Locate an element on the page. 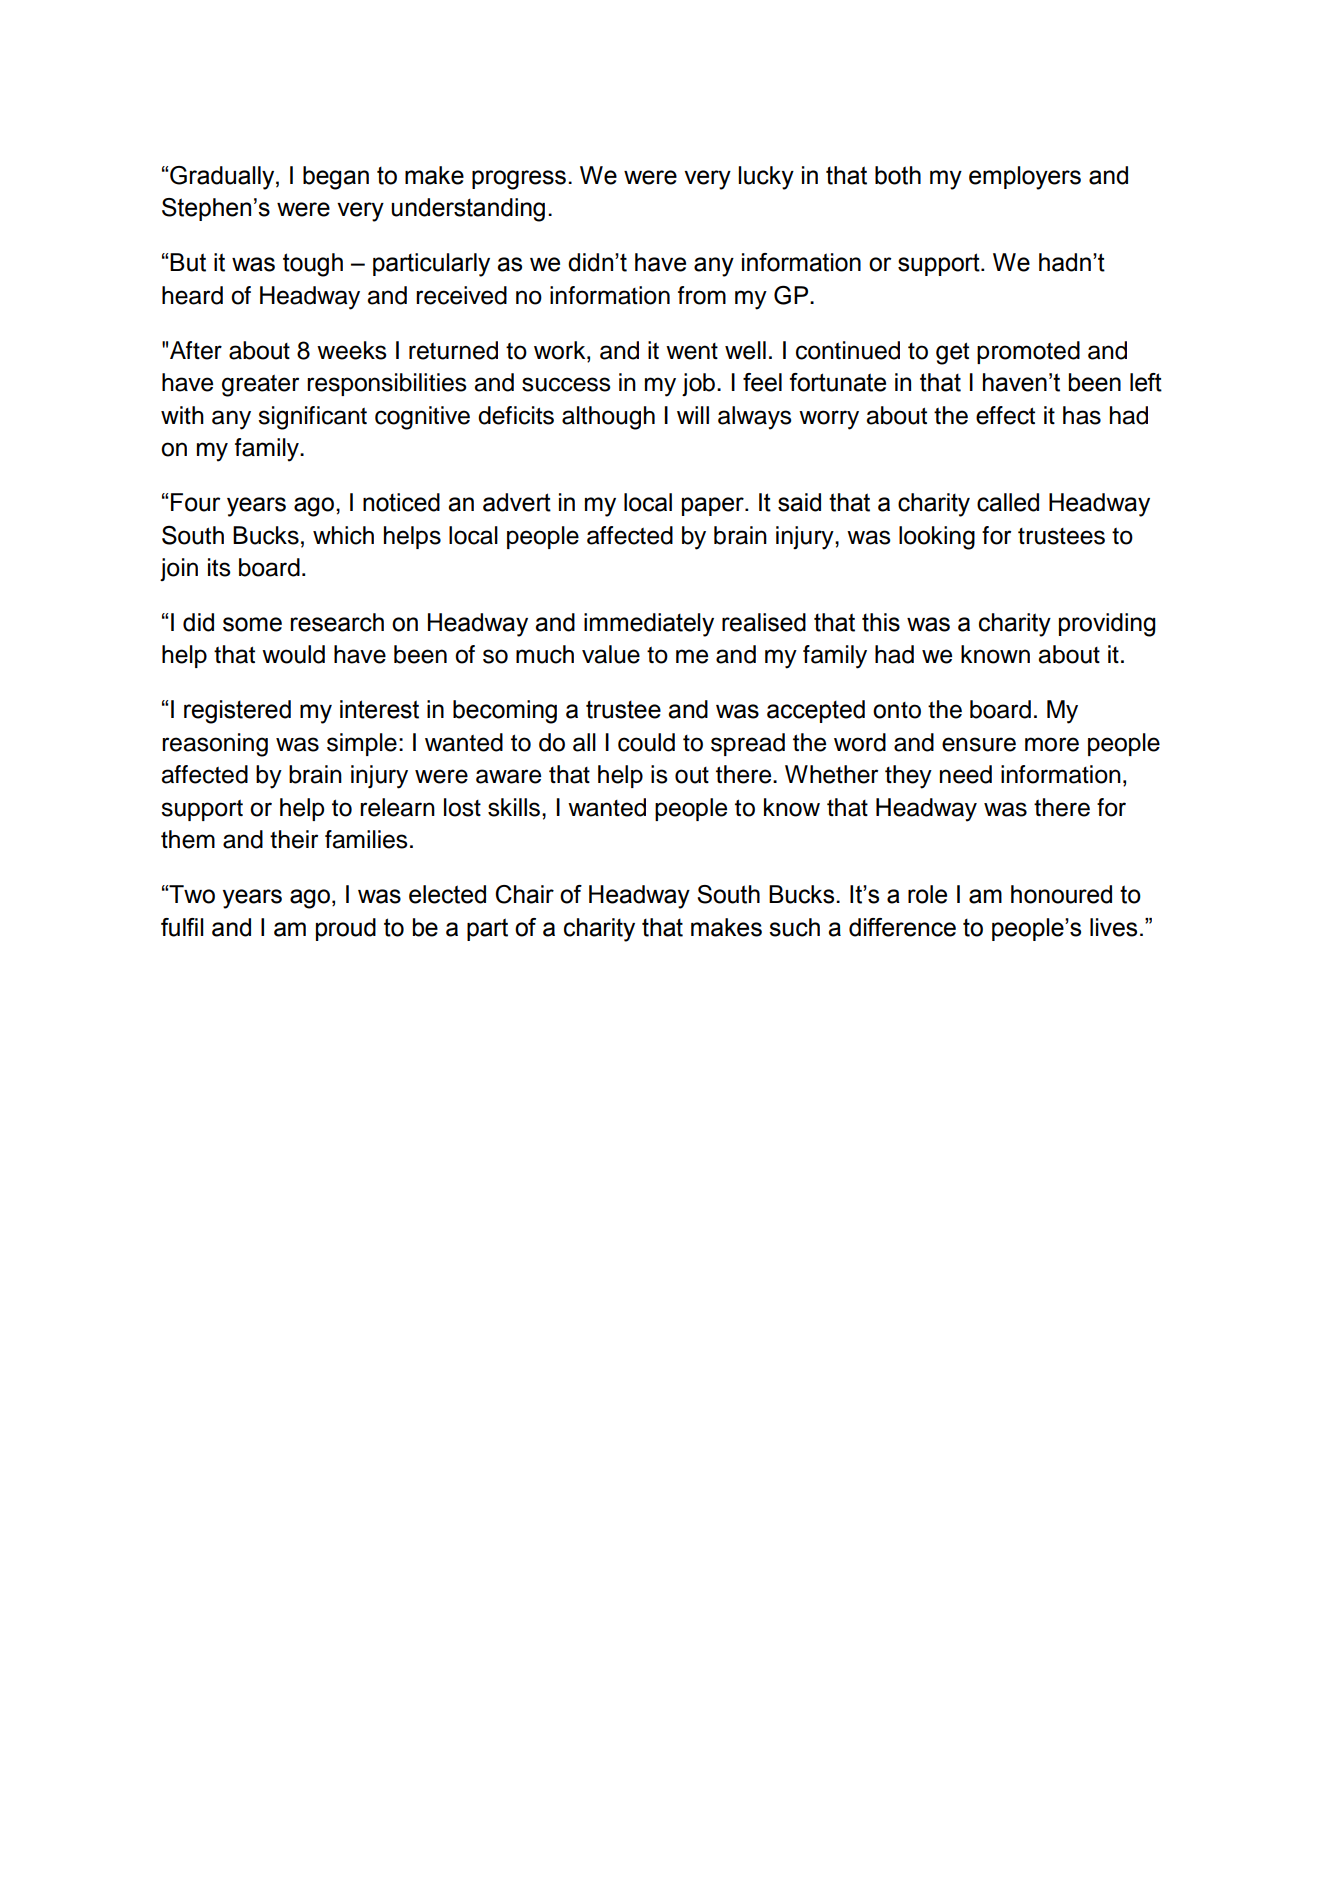 This image has width=1331, height=1882. registered is located at coordinates (237, 712).
